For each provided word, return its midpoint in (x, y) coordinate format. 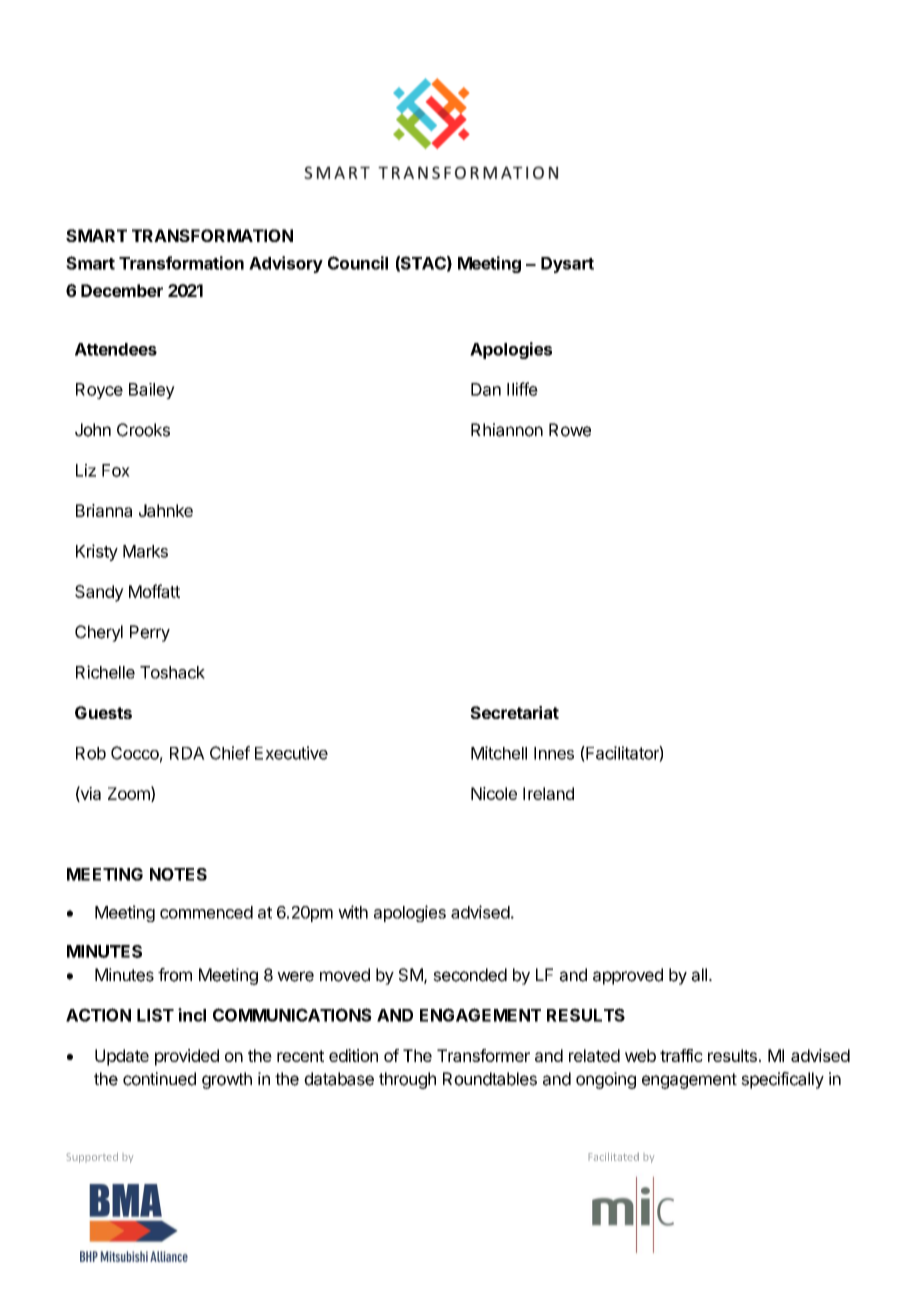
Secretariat (514, 712)
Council (358, 263)
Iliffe (522, 389)
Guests (103, 712)
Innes (554, 753)
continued (159, 1079)
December (122, 290)
